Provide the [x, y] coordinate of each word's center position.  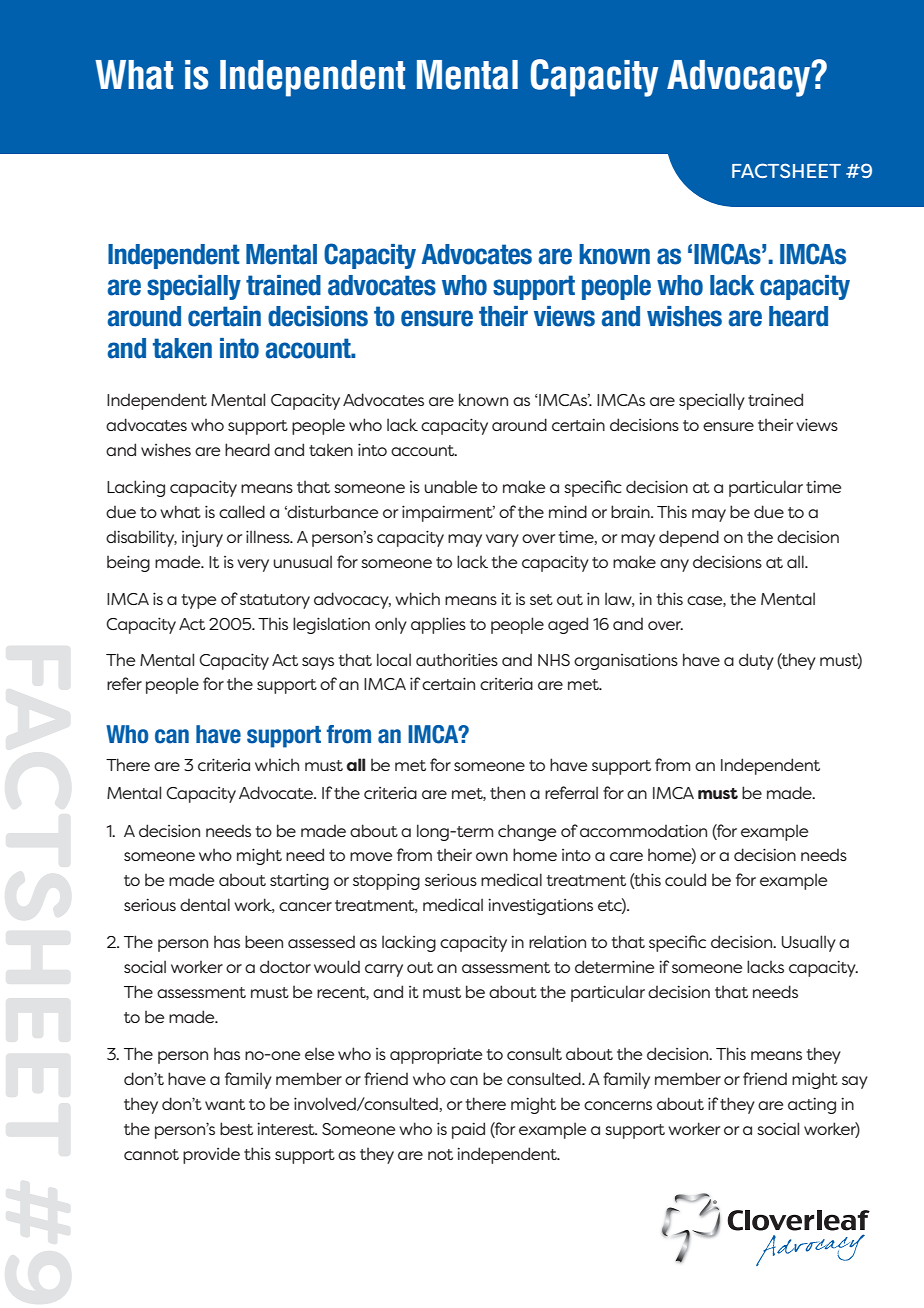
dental [205, 904]
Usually [809, 943]
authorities [457, 659]
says [318, 663]
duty [756, 661]
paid [468, 1130]
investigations [540, 906]
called [242, 511]
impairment [448, 513]
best [236, 1128]
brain [631, 511]
